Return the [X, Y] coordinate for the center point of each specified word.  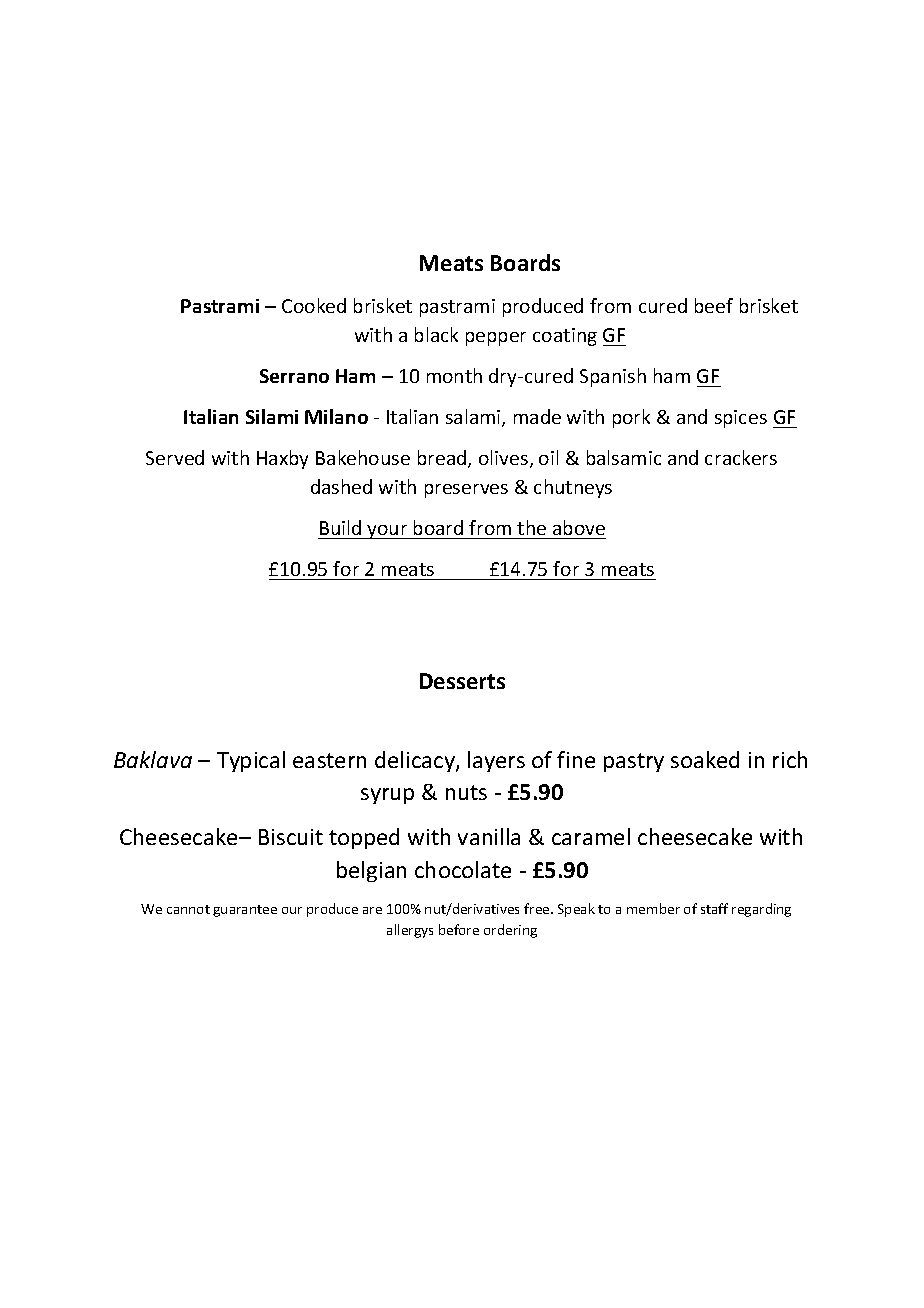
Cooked [314, 305]
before [459, 929]
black [436, 334]
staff [714, 908]
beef [714, 305]
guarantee [245, 911]
